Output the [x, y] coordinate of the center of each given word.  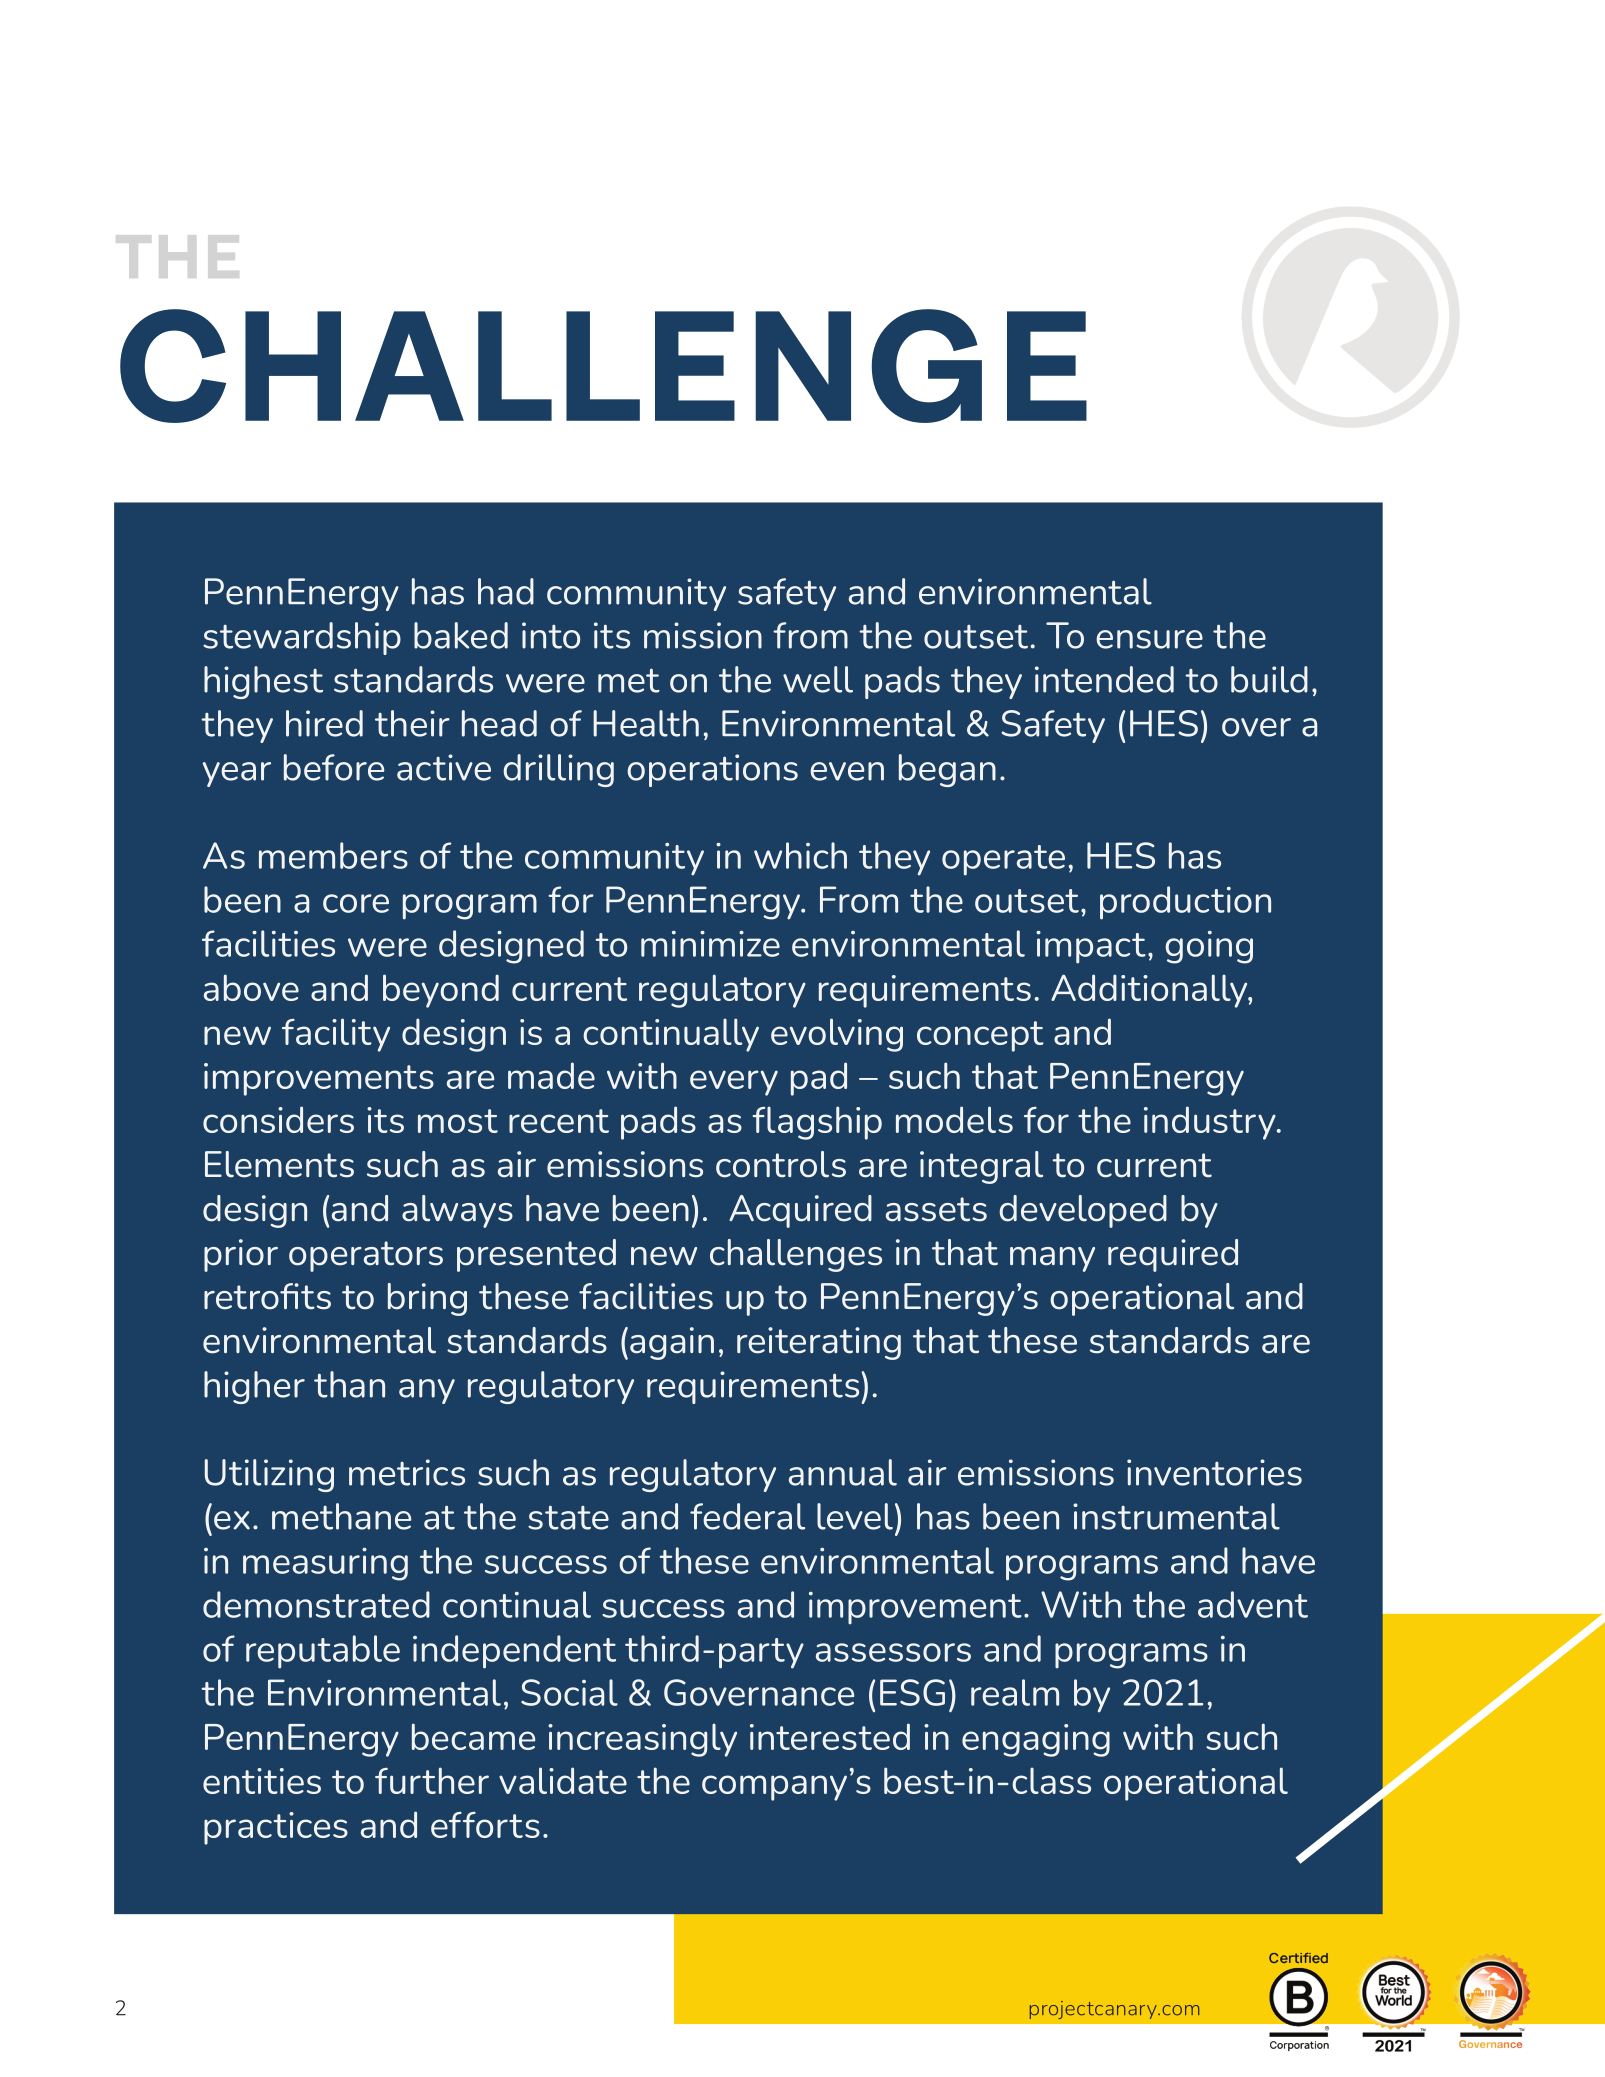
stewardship [302, 638]
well [818, 679]
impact [1091, 947]
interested [830, 1736]
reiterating [819, 1343]
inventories [1214, 1472]
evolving [837, 1035]
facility [336, 1035]
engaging [1036, 1740]
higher [254, 1387]
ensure [1149, 639]
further [432, 1780]
